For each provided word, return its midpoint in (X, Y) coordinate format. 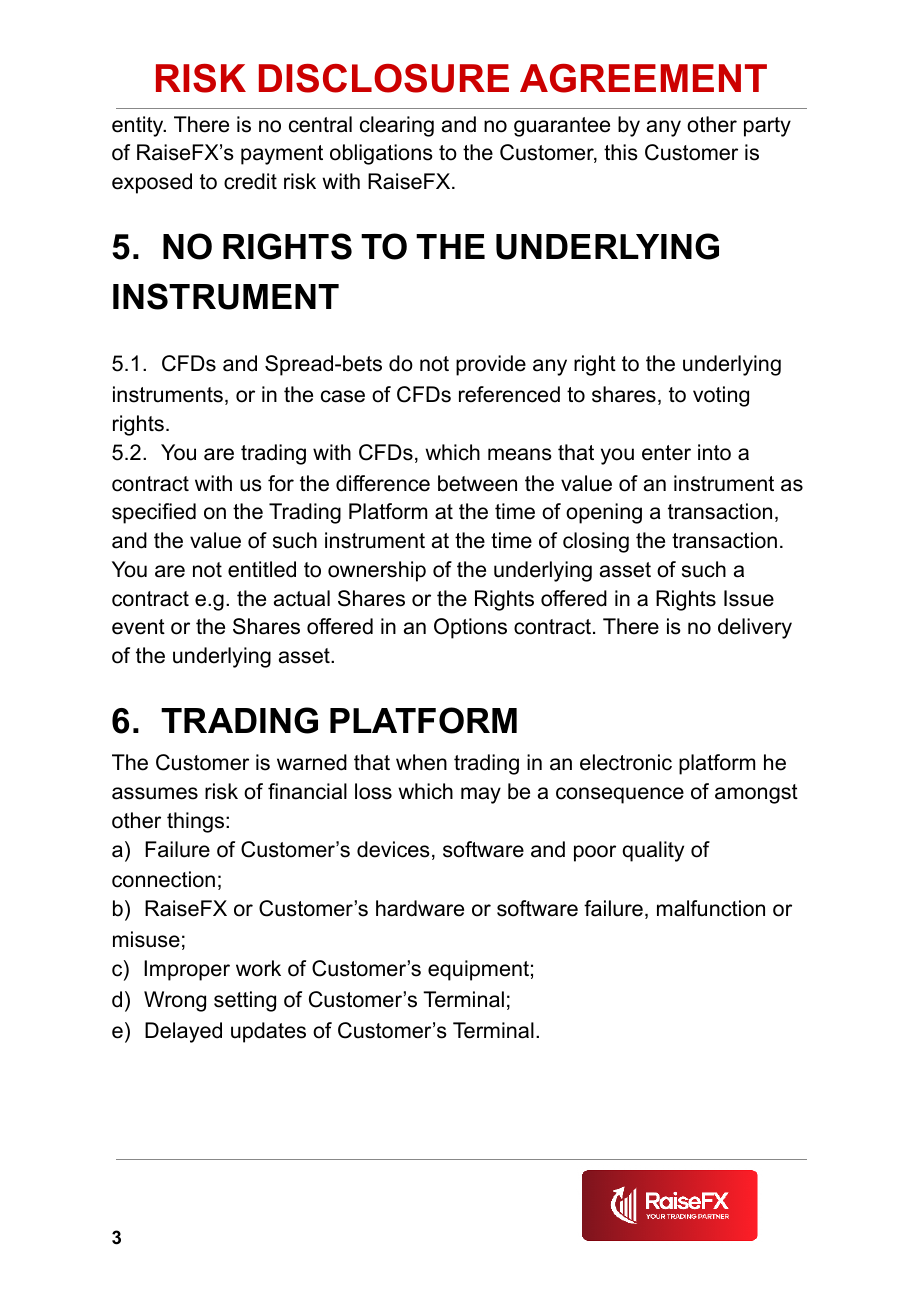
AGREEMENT (643, 78)
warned (312, 762)
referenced (509, 394)
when (421, 762)
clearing (397, 126)
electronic (626, 762)
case (343, 396)
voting (721, 396)
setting (245, 1001)
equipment (478, 970)
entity (139, 126)
